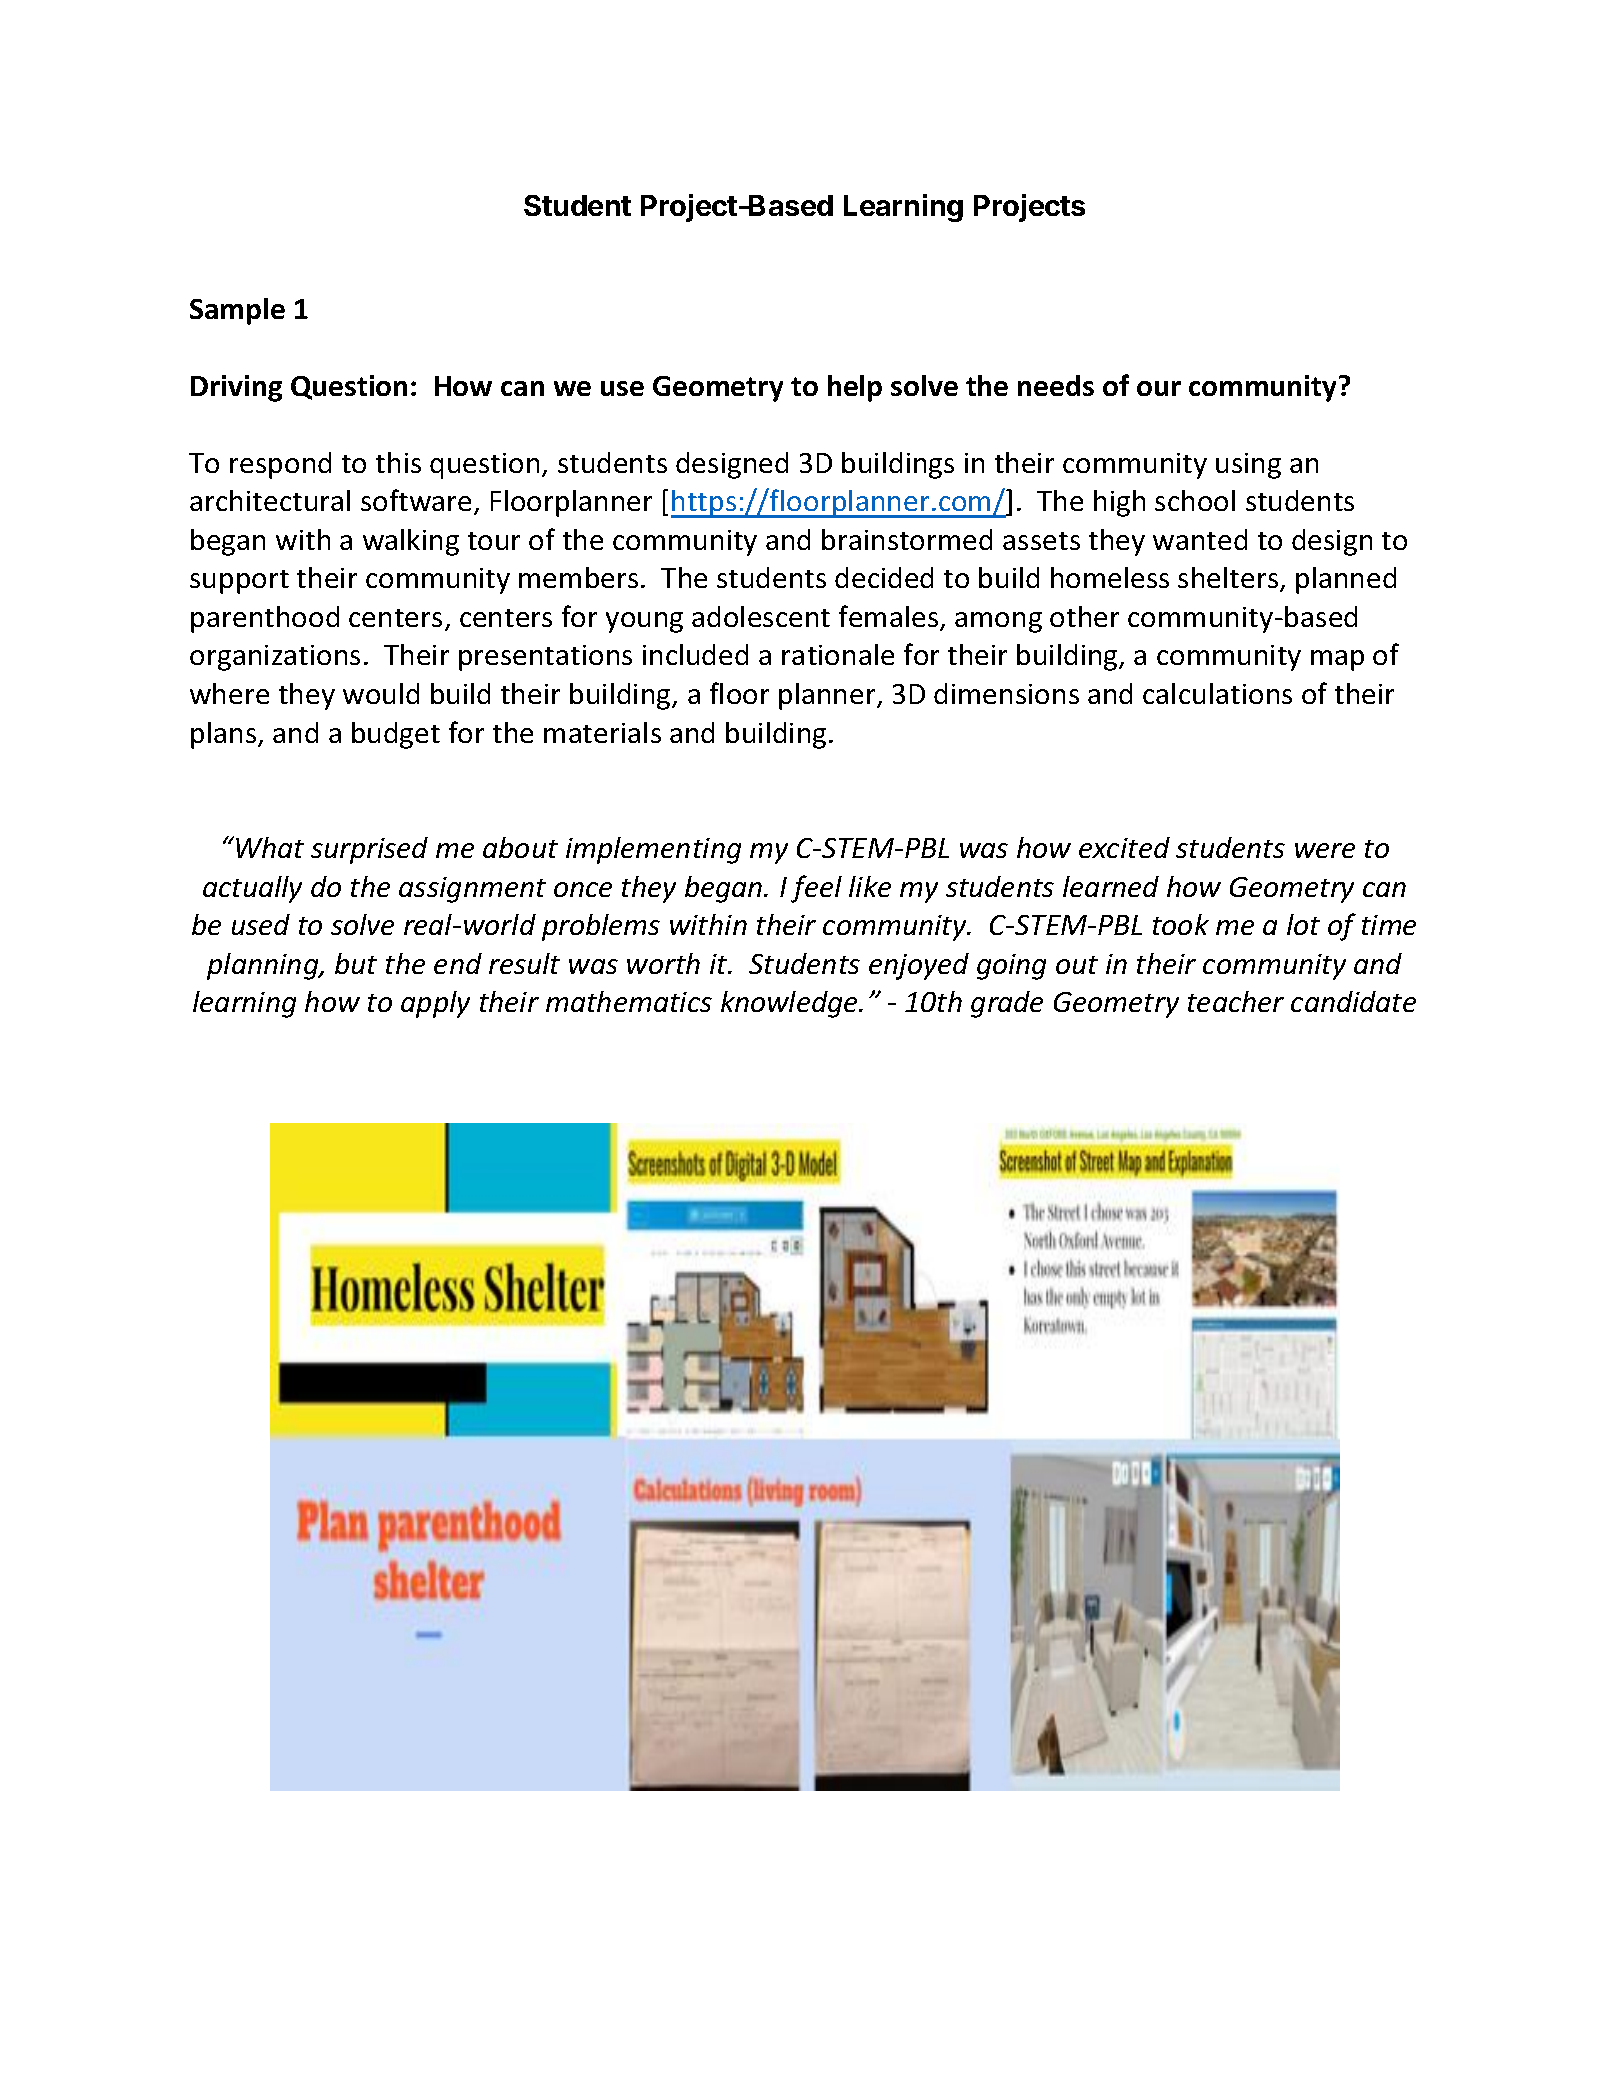  What do you see at coordinates (237, 311) in the screenshot?
I see `Sample` at bounding box center [237, 311].
